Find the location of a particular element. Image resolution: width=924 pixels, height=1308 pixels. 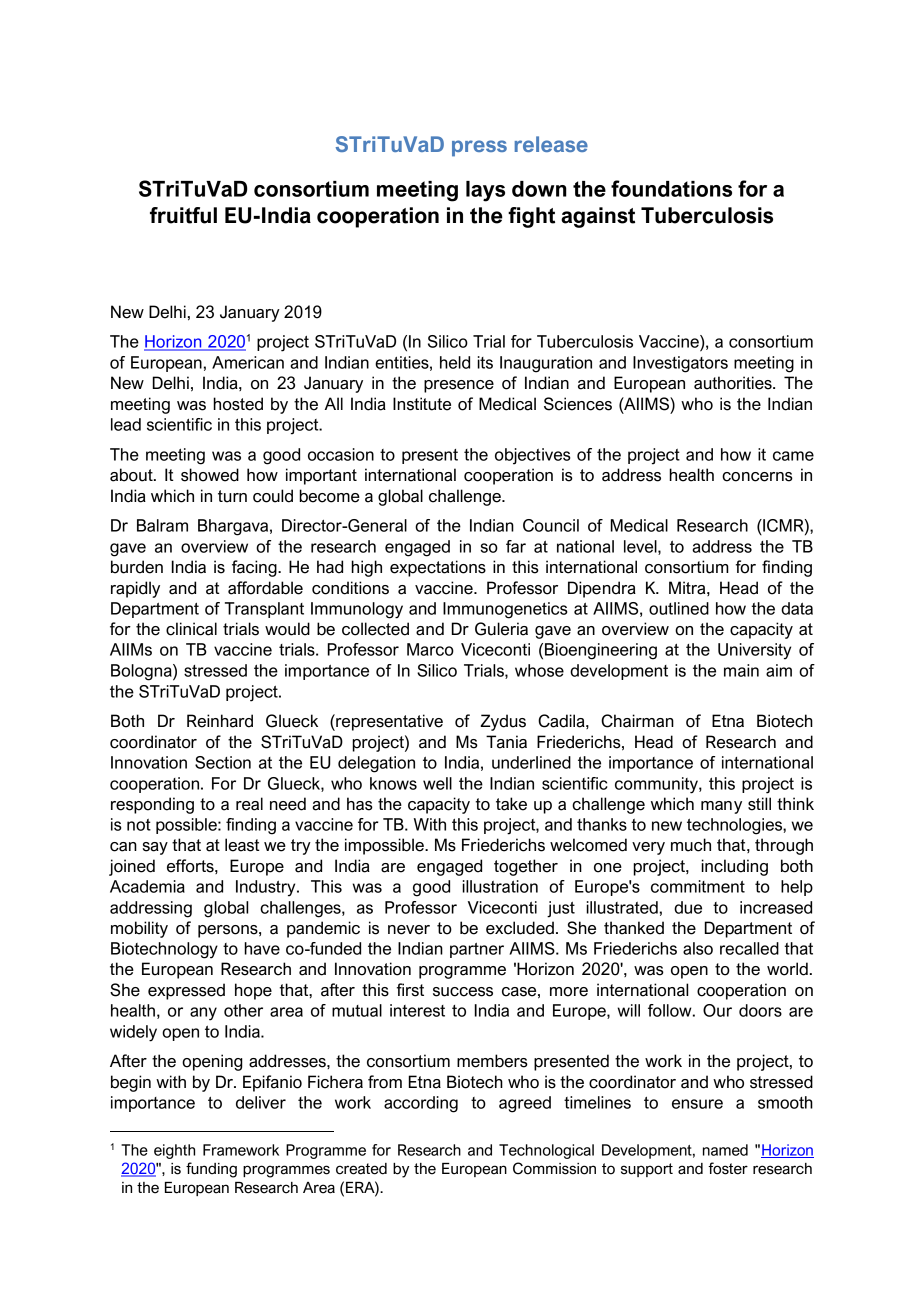

fruitful is located at coordinates (183, 215).
